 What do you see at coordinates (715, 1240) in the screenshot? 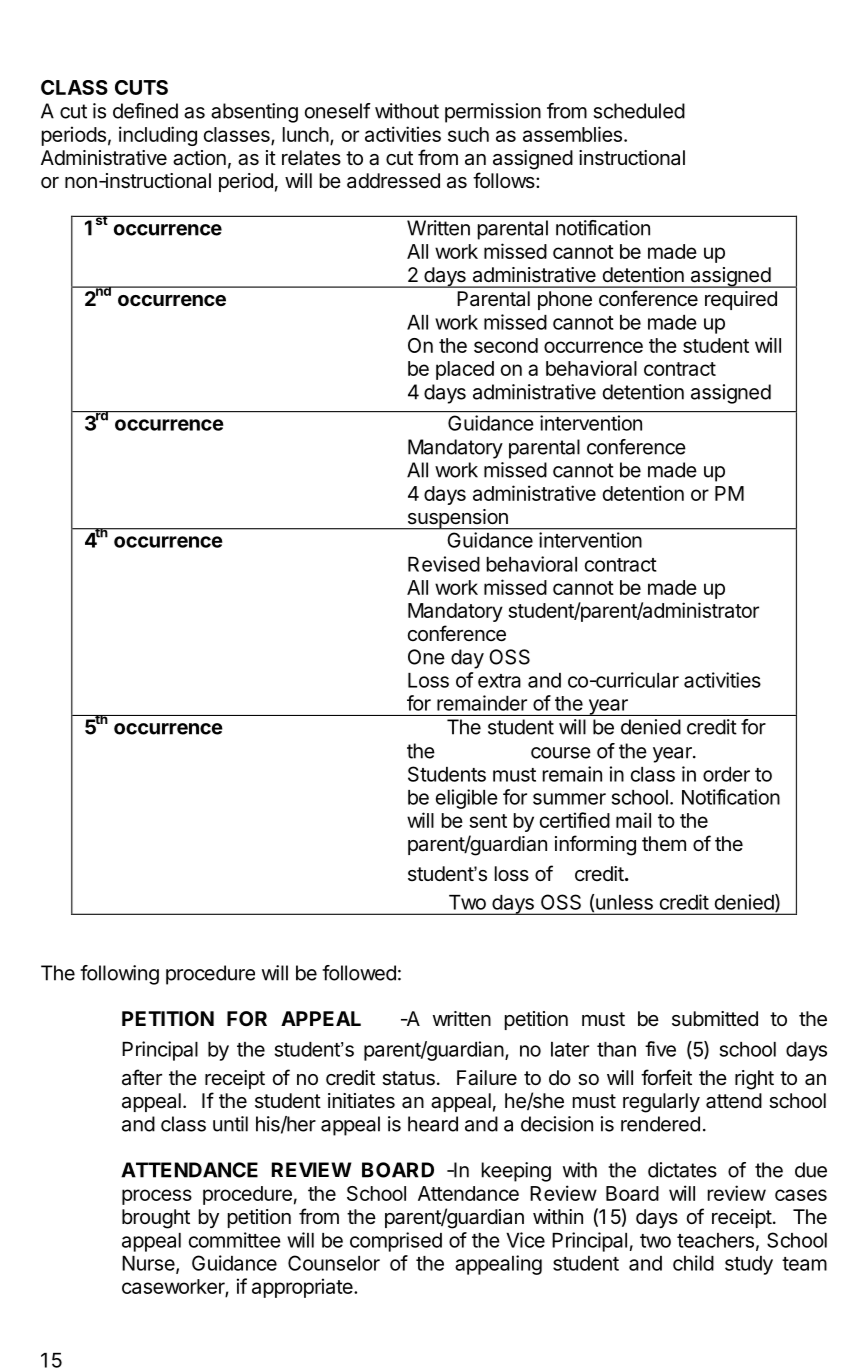
I see `teachers` at bounding box center [715, 1240].
